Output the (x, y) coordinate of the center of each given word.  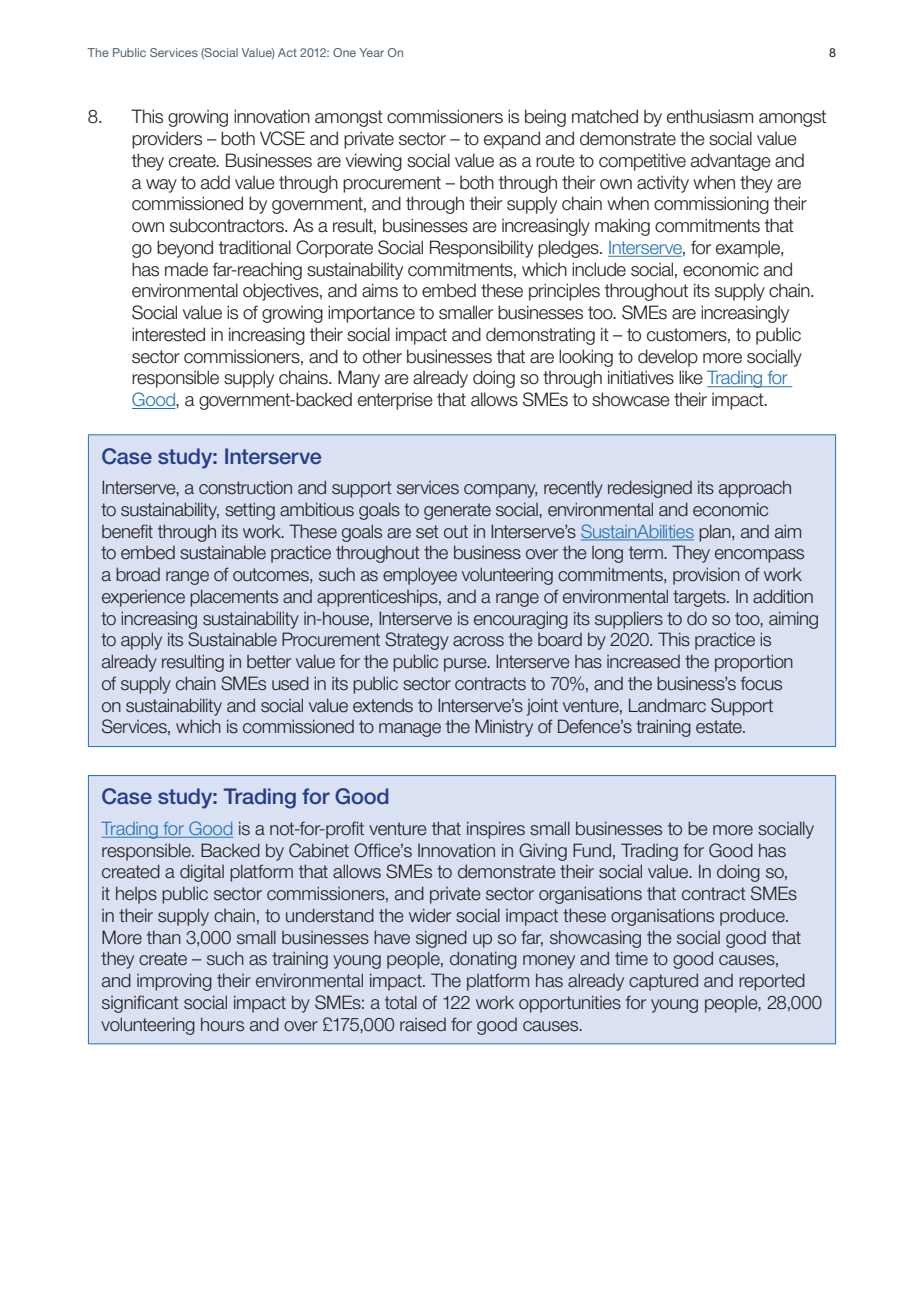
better (269, 662)
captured (663, 982)
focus (761, 683)
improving (174, 982)
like (691, 377)
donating (483, 960)
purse (466, 665)
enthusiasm (710, 116)
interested (168, 334)
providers (167, 140)
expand (512, 140)
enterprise (395, 401)
